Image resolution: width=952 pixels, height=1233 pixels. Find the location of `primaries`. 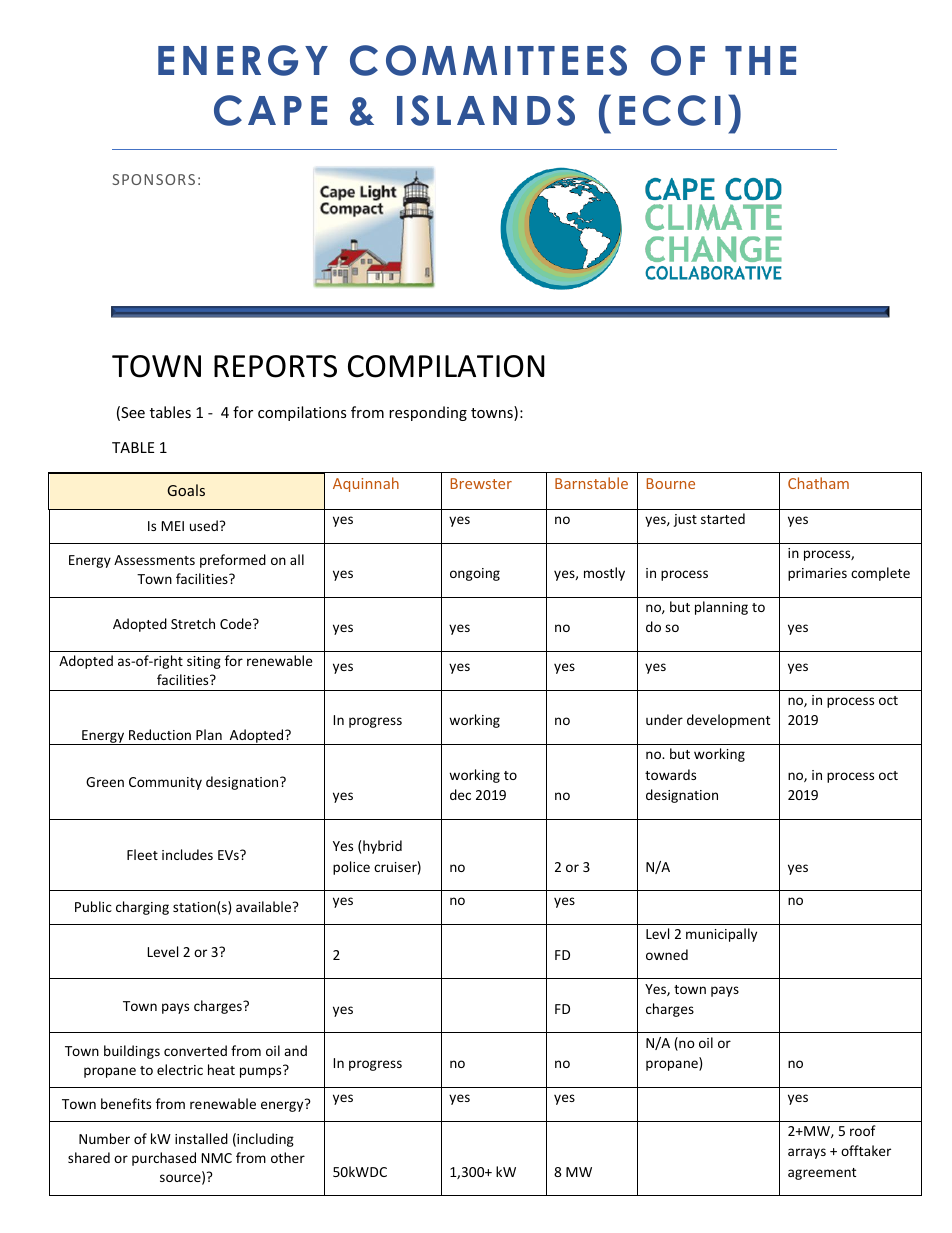

primaries is located at coordinates (817, 574).
